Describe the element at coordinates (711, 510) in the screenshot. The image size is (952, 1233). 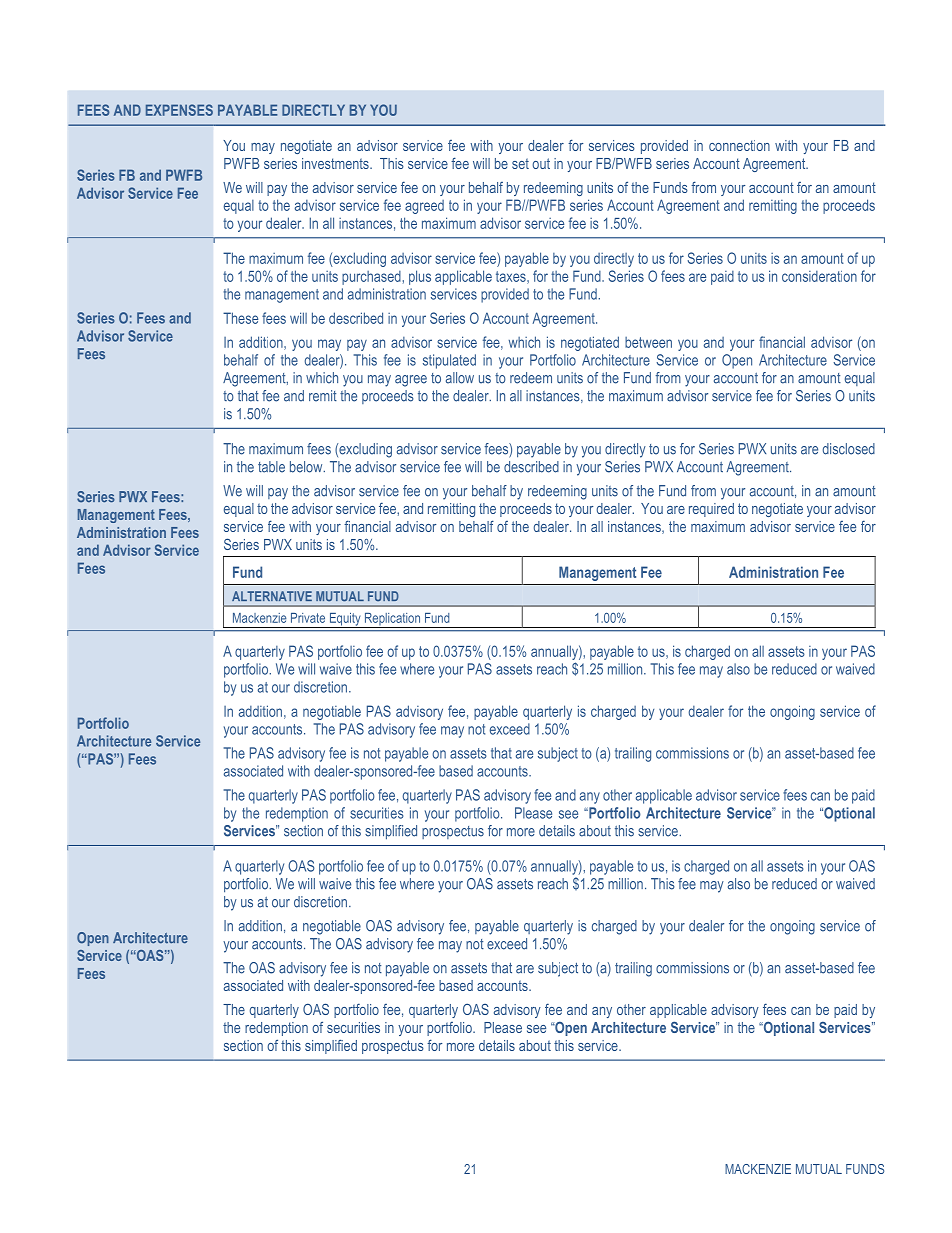
I see `required` at that location.
